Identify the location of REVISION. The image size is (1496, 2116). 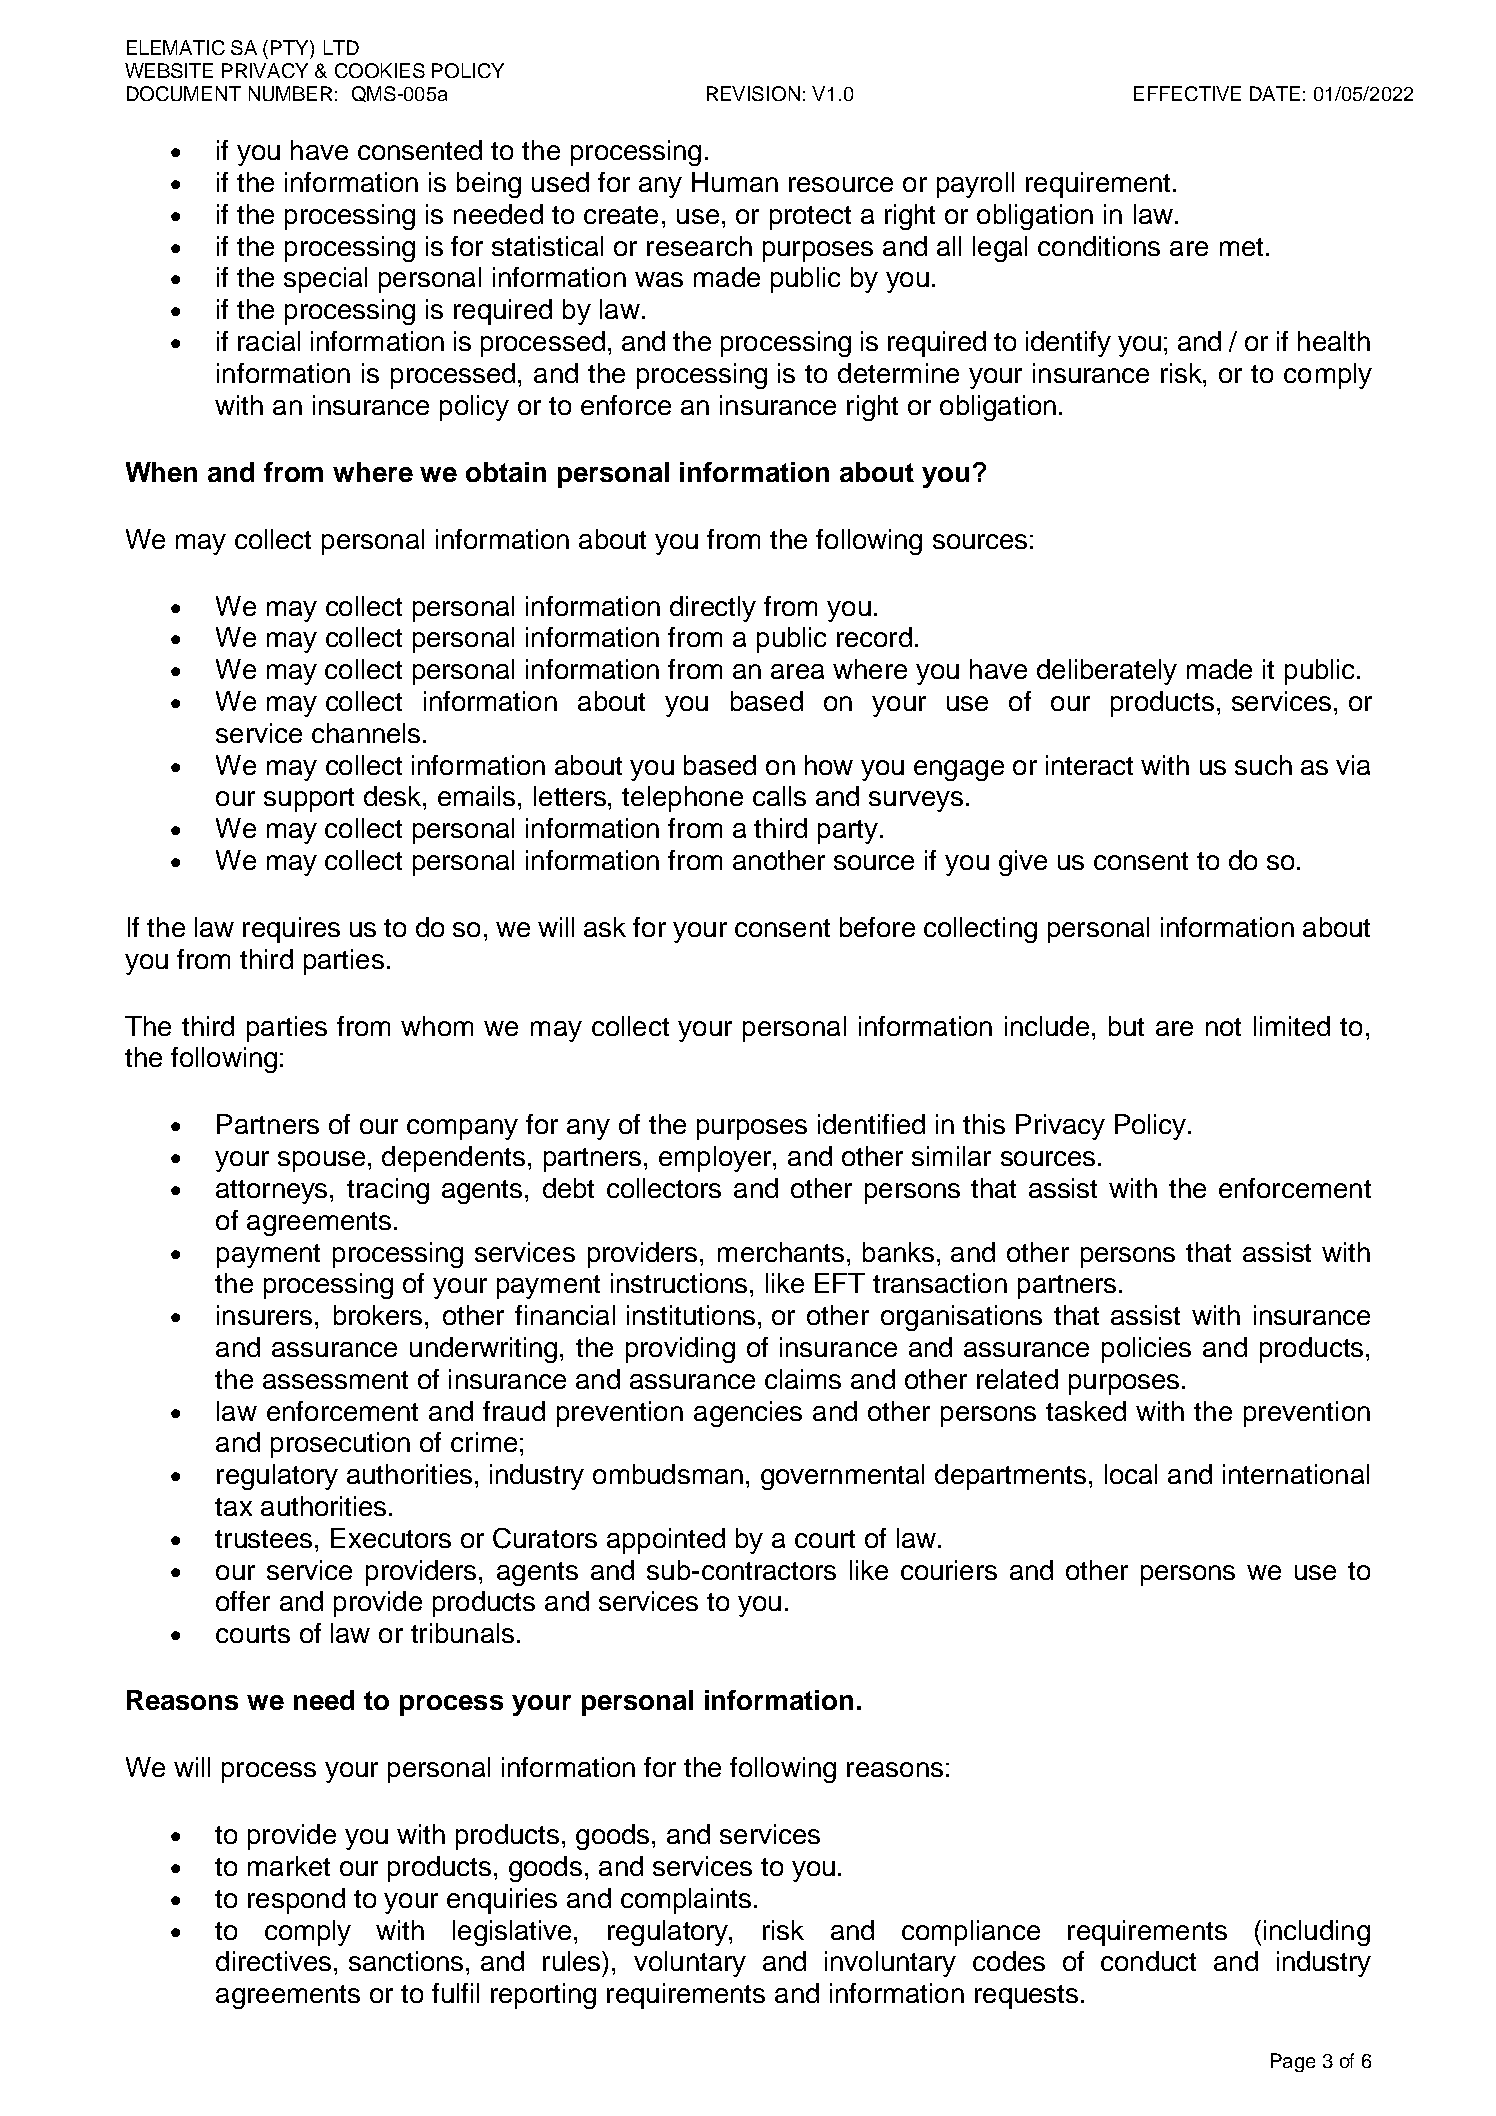
(753, 93).
